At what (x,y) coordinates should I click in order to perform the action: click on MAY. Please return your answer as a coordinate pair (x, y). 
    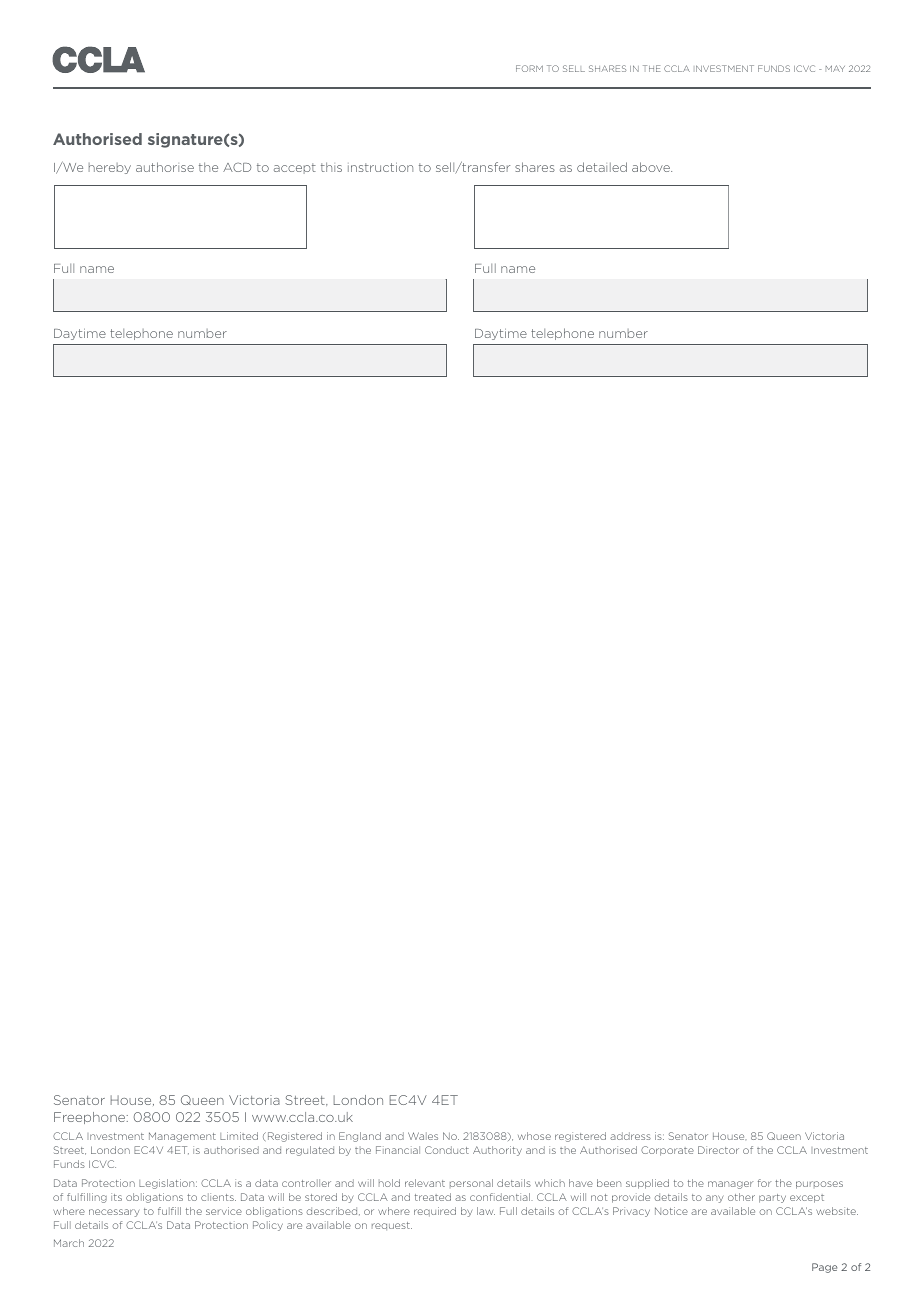
    Looking at the image, I should click on (835, 68).
